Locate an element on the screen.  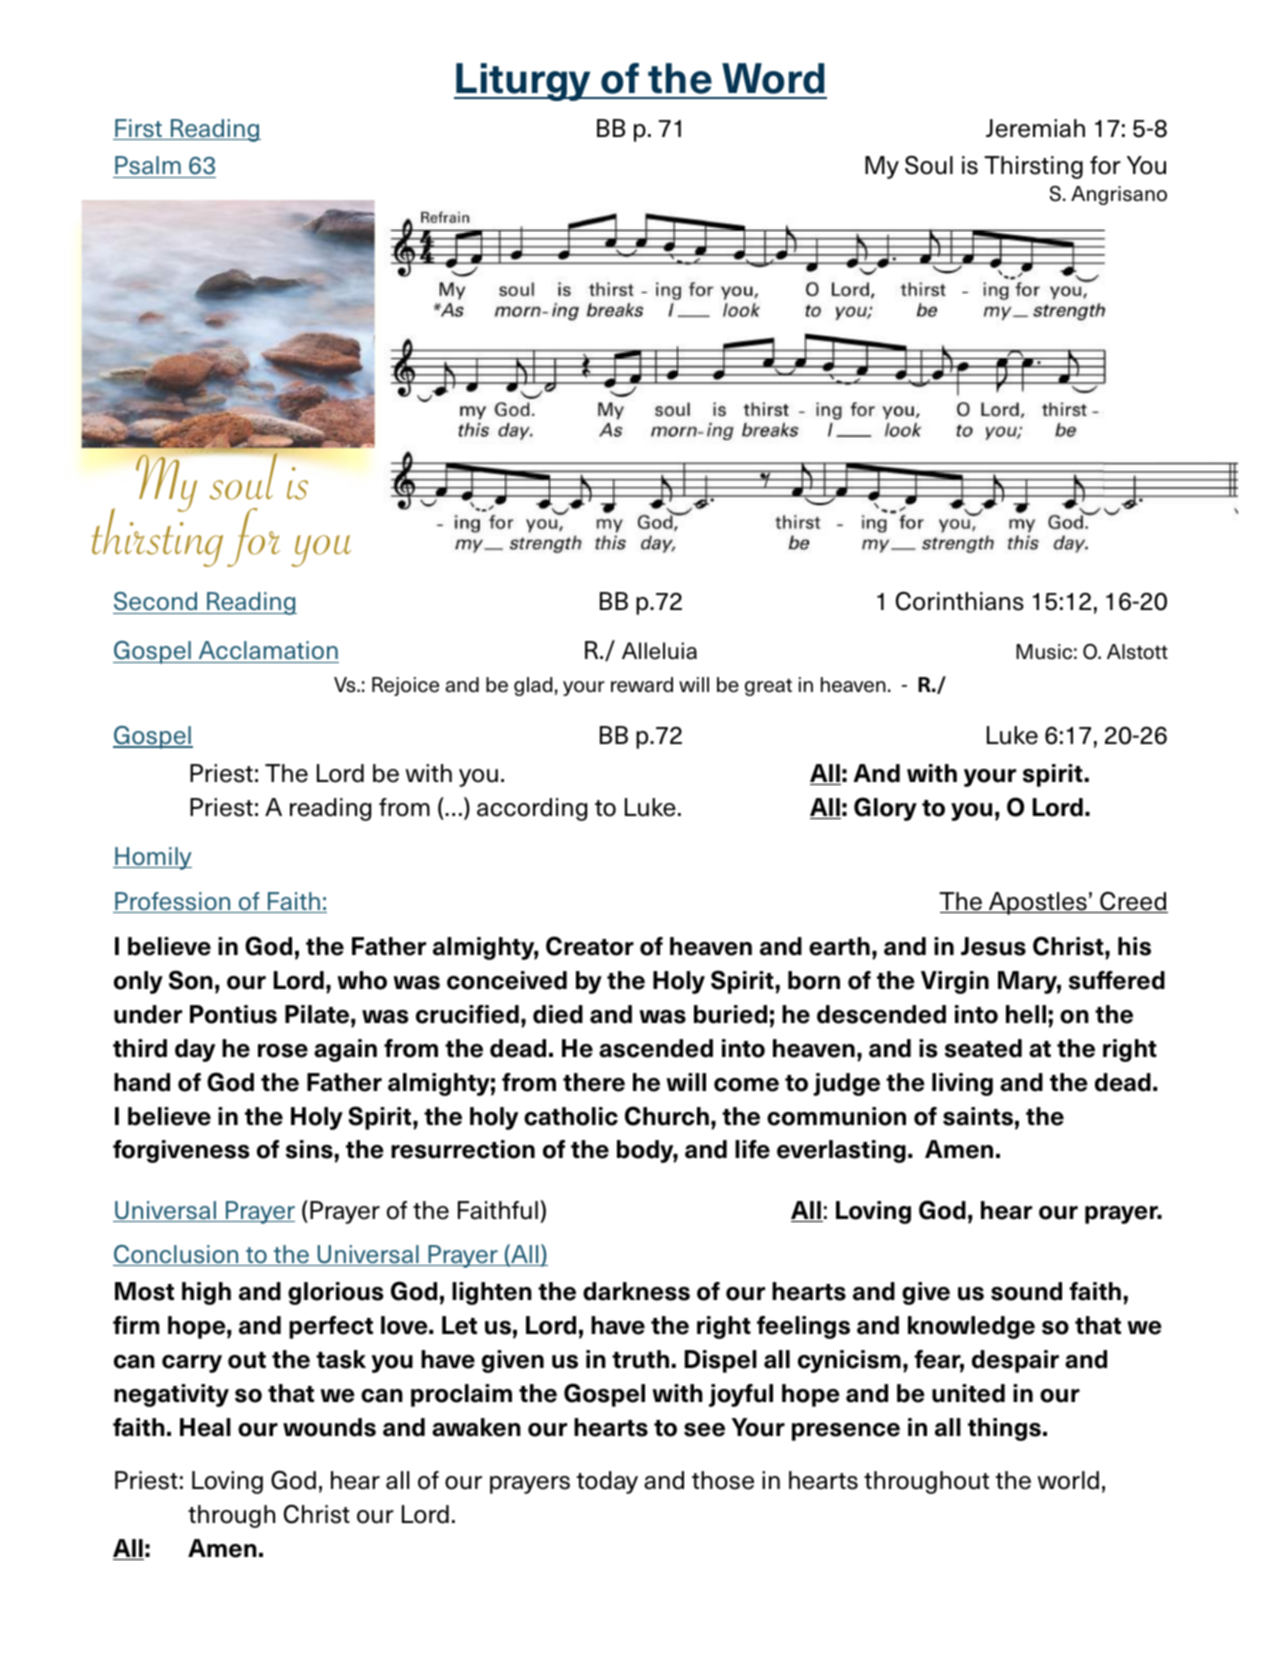
things is located at coordinates (1004, 1429).
